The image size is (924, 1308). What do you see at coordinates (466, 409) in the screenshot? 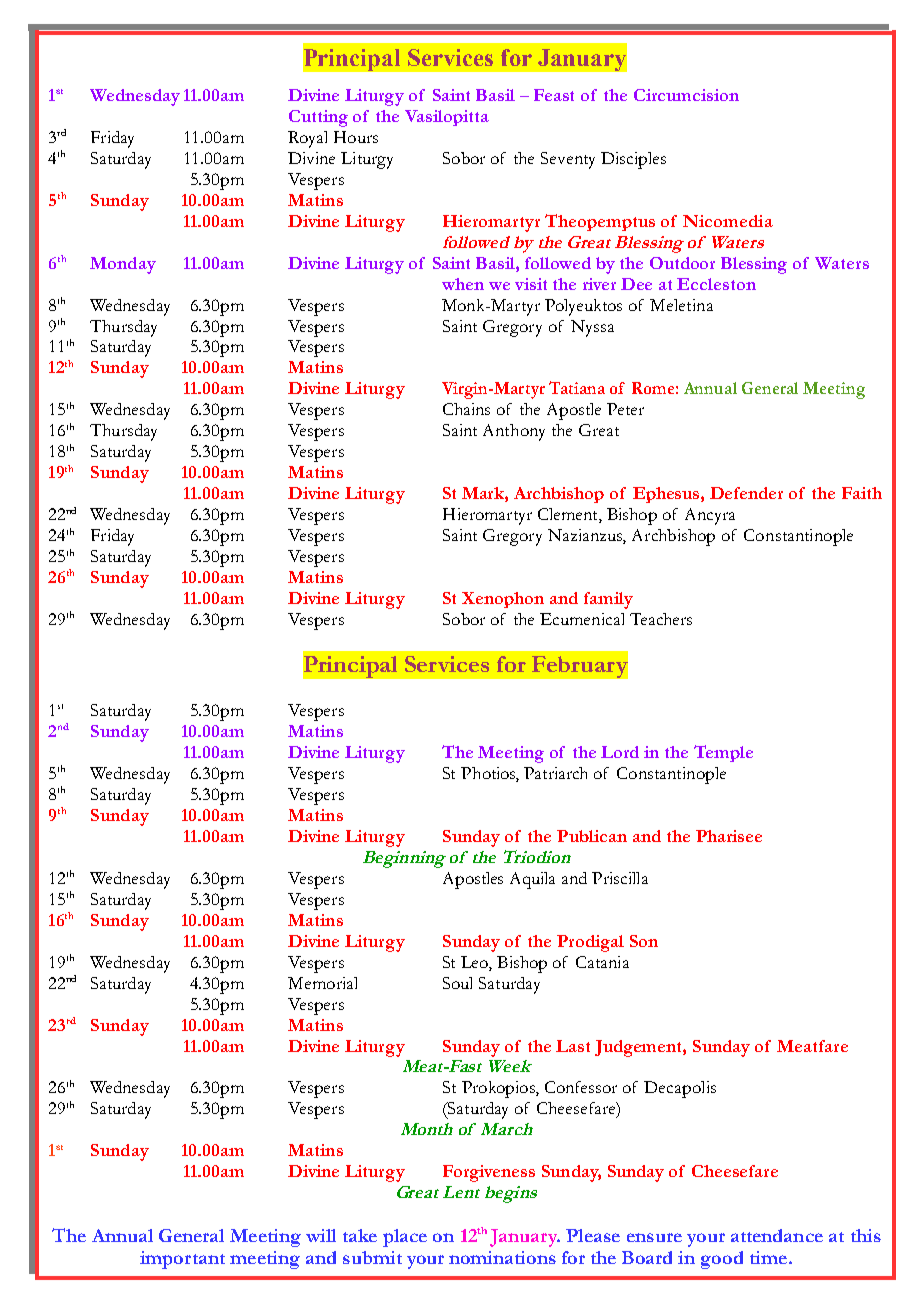
I see `Chains` at bounding box center [466, 409].
